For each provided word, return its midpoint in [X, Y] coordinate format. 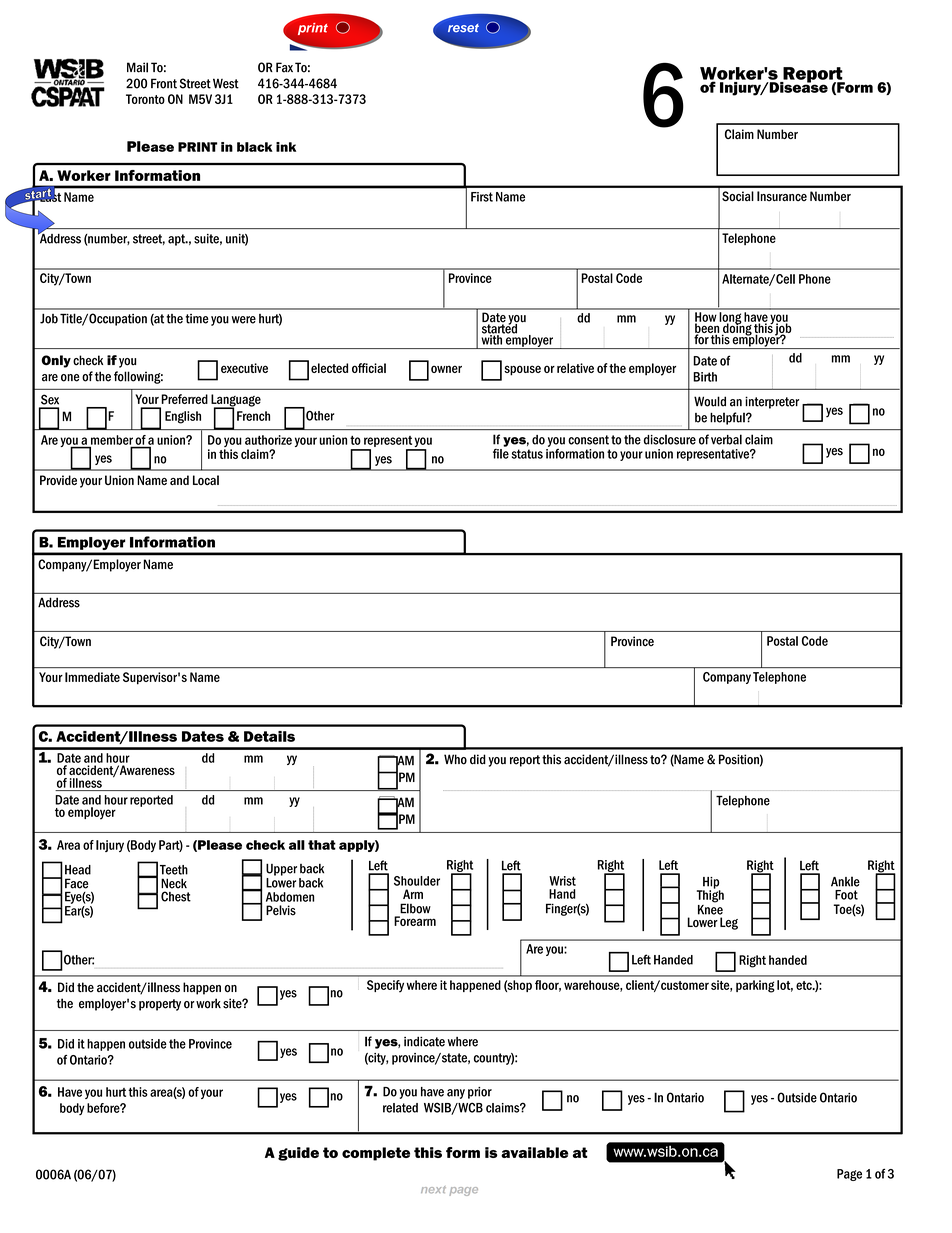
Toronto [145, 99]
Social [738, 196]
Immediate [92, 677]
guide [298, 1154]
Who [455, 759]
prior [480, 1093]
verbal [726, 439]
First [482, 197]
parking [755, 986]
